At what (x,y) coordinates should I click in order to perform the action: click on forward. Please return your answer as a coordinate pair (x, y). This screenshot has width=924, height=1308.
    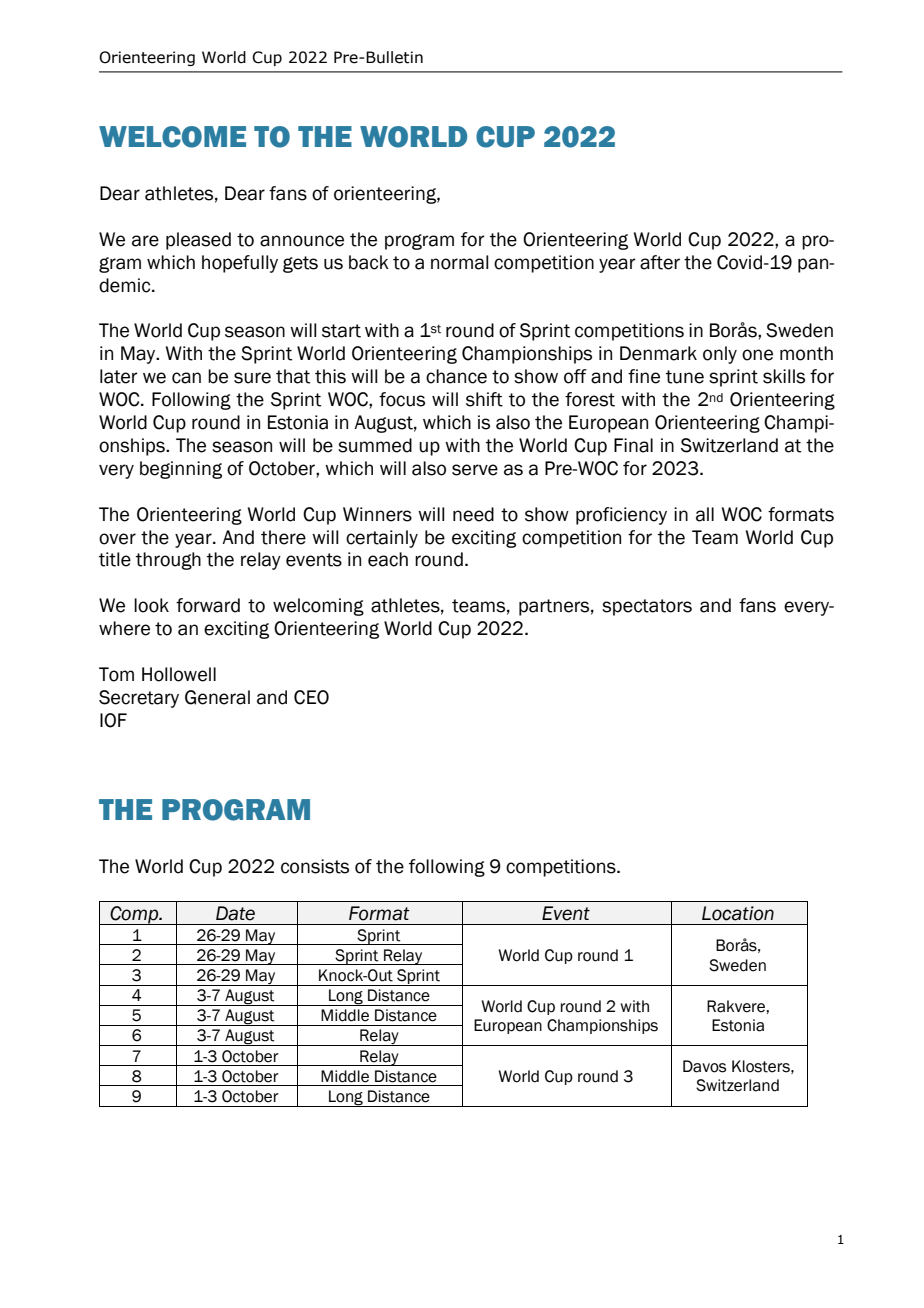
    Looking at the image, I should click on (208, 605).
